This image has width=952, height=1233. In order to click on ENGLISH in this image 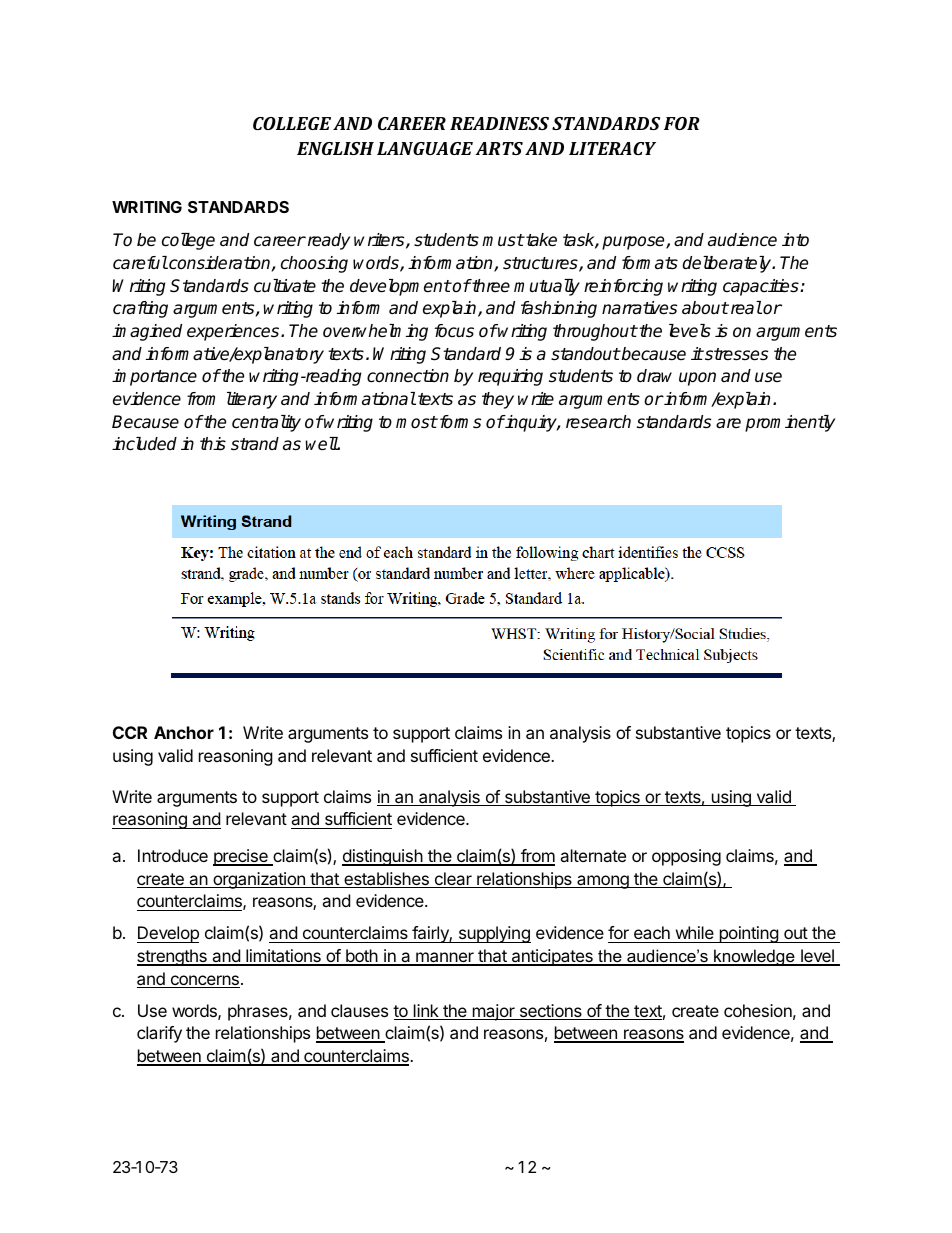, I will do `click(335, 148)`.
